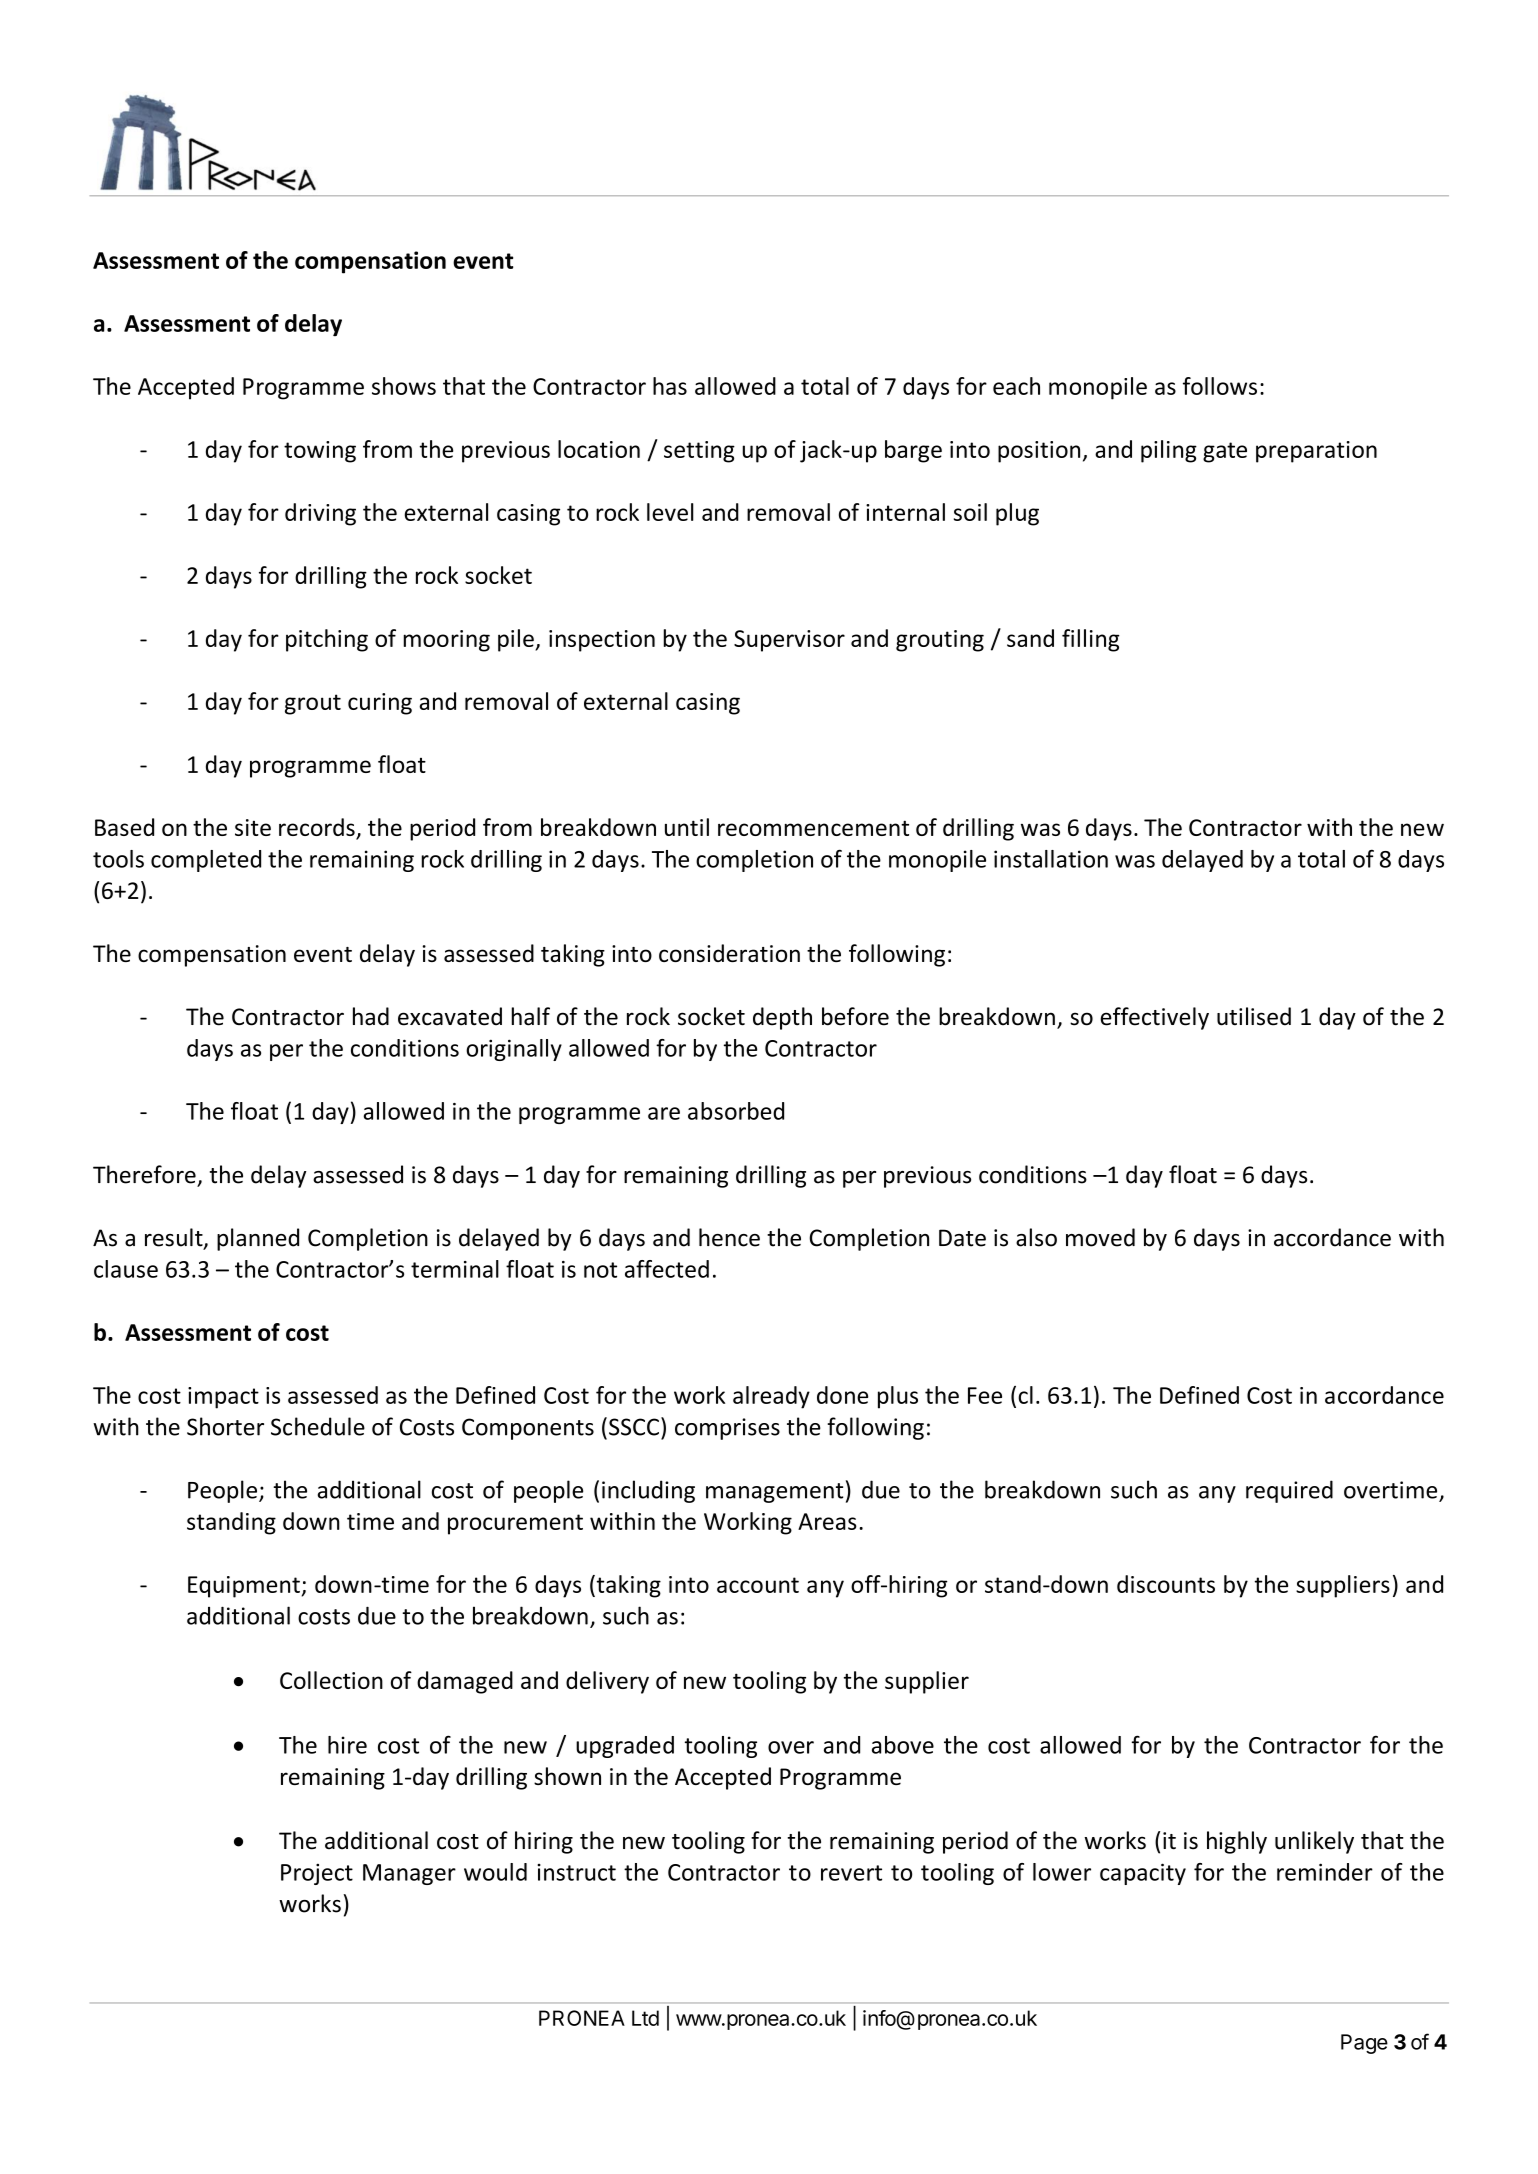  I want to click on setting, so click(699, 452).
